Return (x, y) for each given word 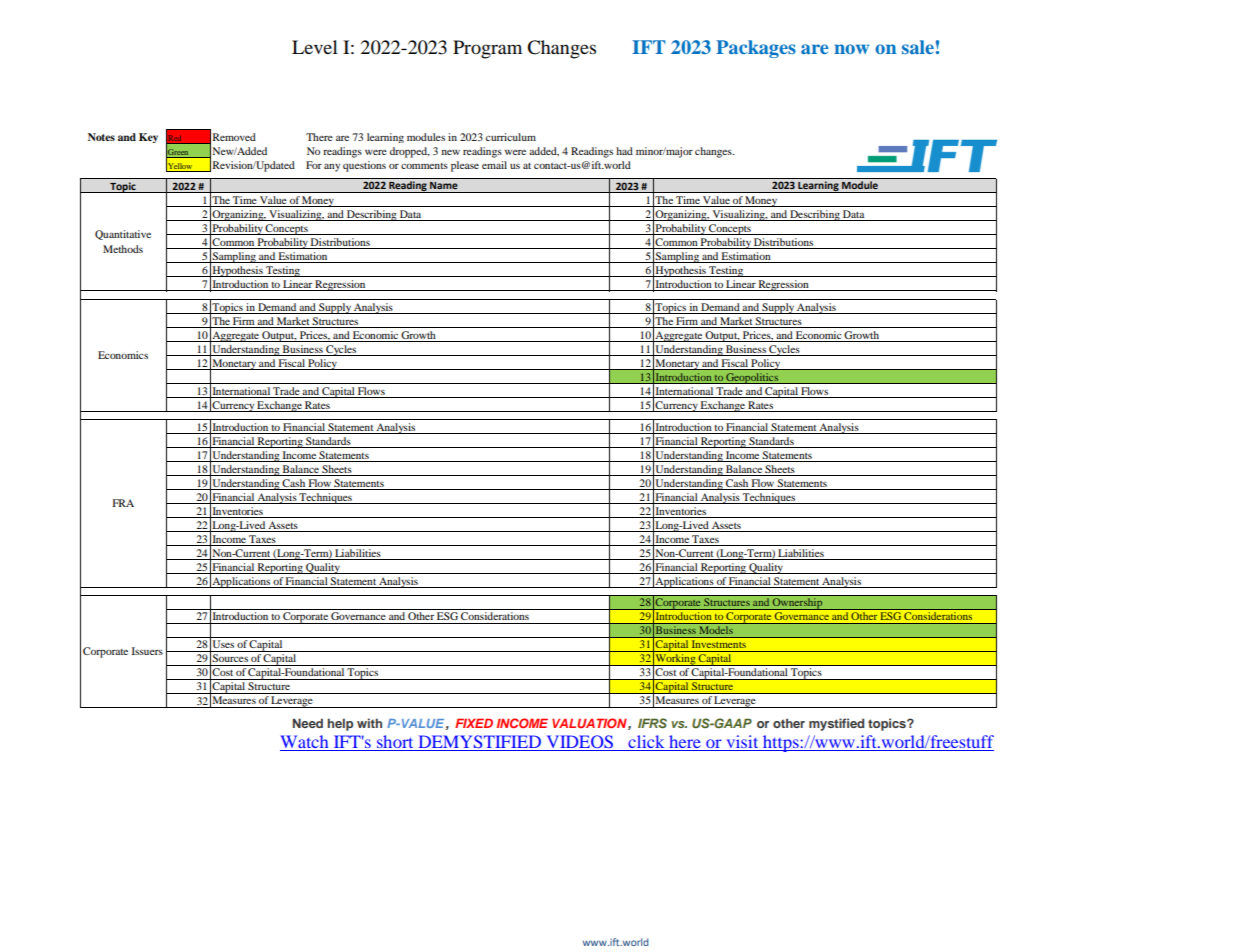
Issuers (147, 651)
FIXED (474, 723)
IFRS (652, 723)
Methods (123, 249)
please (465, 166)
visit (742, 741)
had (624, 151)
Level (315, 47)
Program (487, 49)
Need (308, 723)
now (851, 49)
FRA (123, 503)
